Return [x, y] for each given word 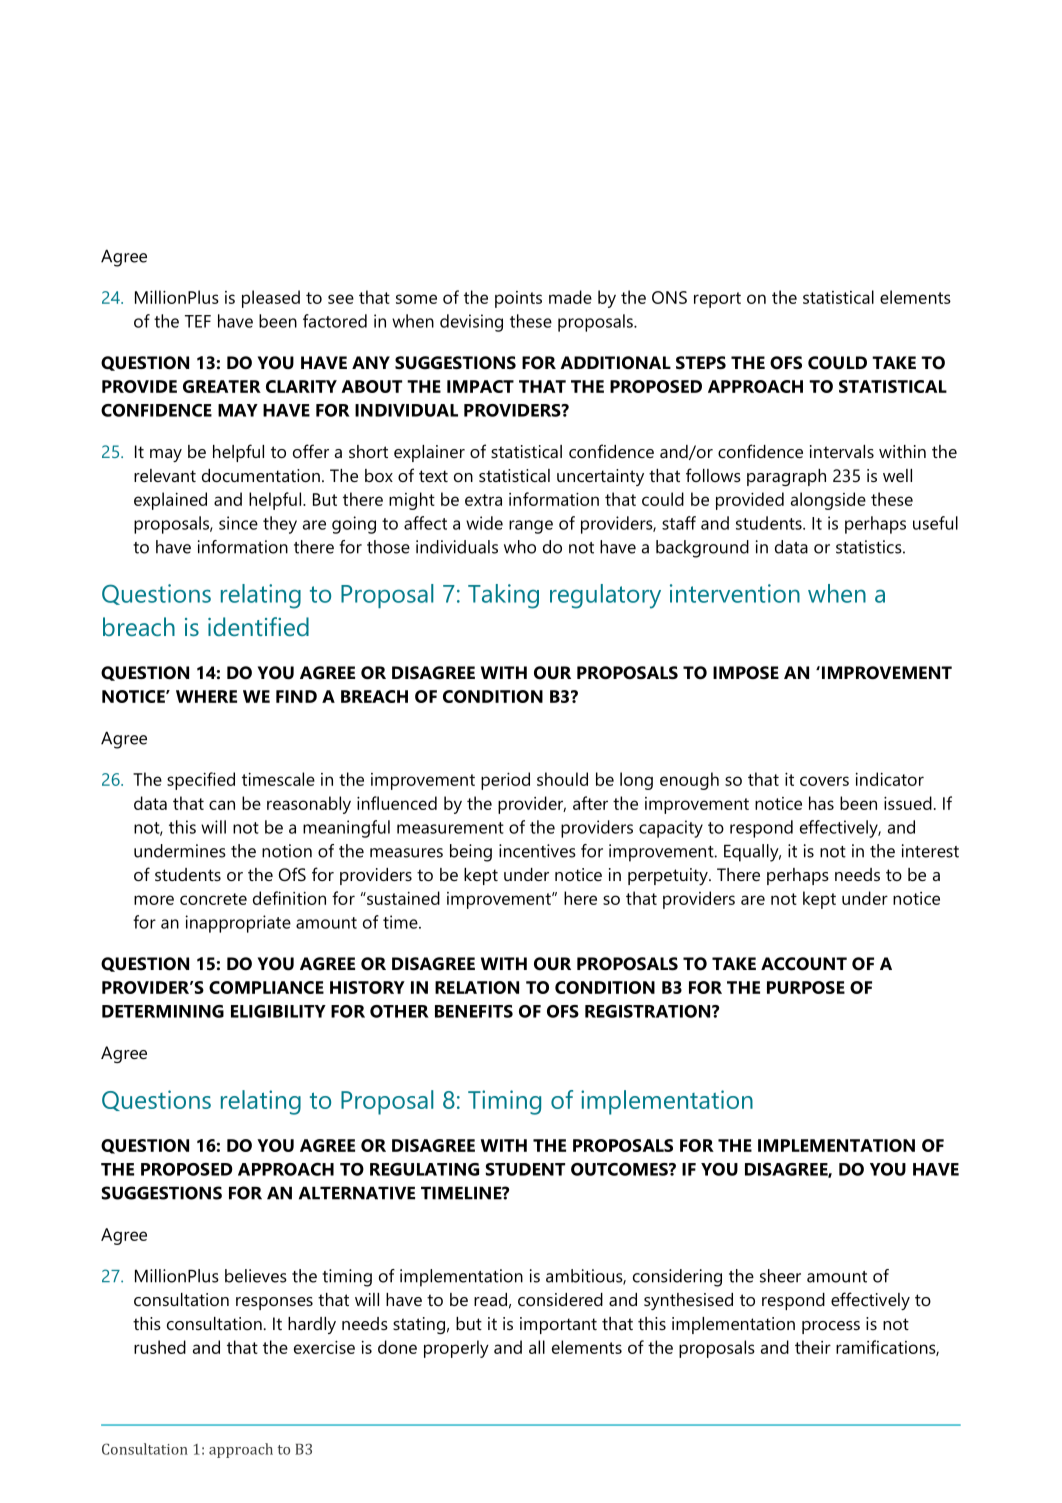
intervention [735, 593]
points [518, 299]
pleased [271, 299]
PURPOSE [806, 987]
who [520, 547]
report [717, 300]
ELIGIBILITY [278, 1011]
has [821, 803]
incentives [537, 851]
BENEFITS [474, 1011]
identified [258, 626]
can [222, 805]
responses [274, 1303]
